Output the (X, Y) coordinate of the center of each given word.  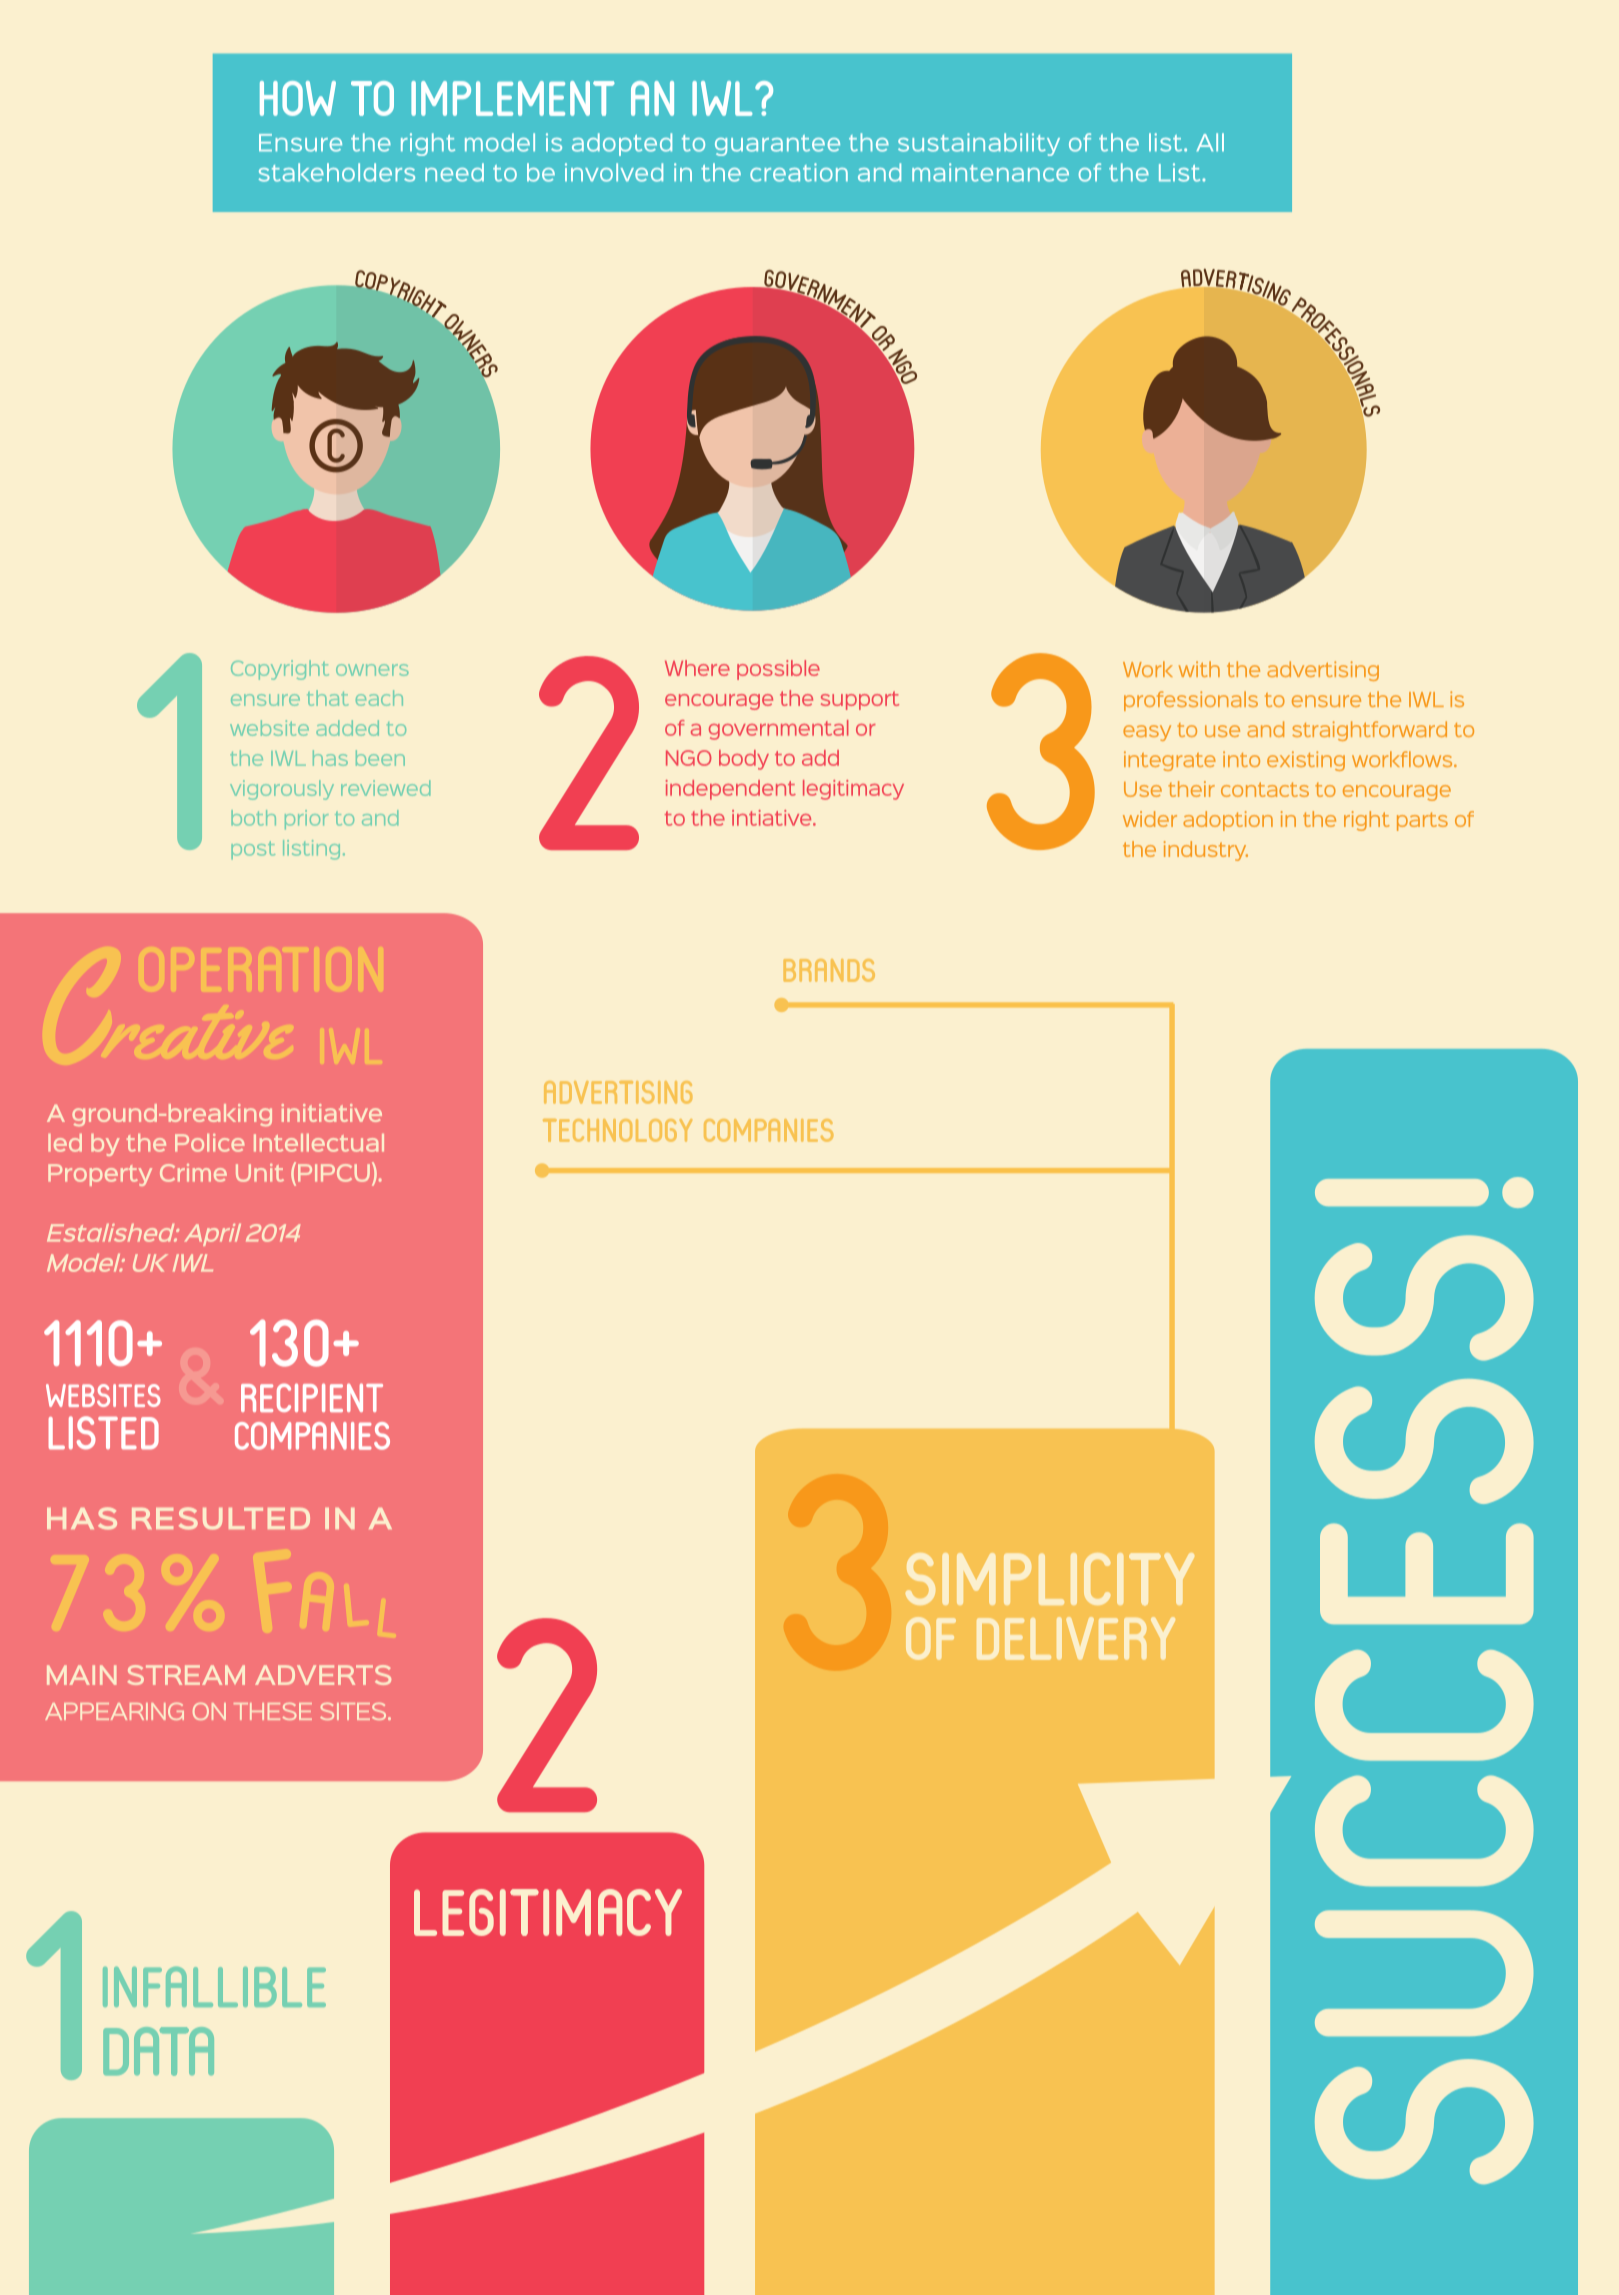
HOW (298, 98)
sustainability (979, 144)
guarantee (777, 145)
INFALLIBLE (214, 1987)
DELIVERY (1076, 1638)
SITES (354, 1711)
